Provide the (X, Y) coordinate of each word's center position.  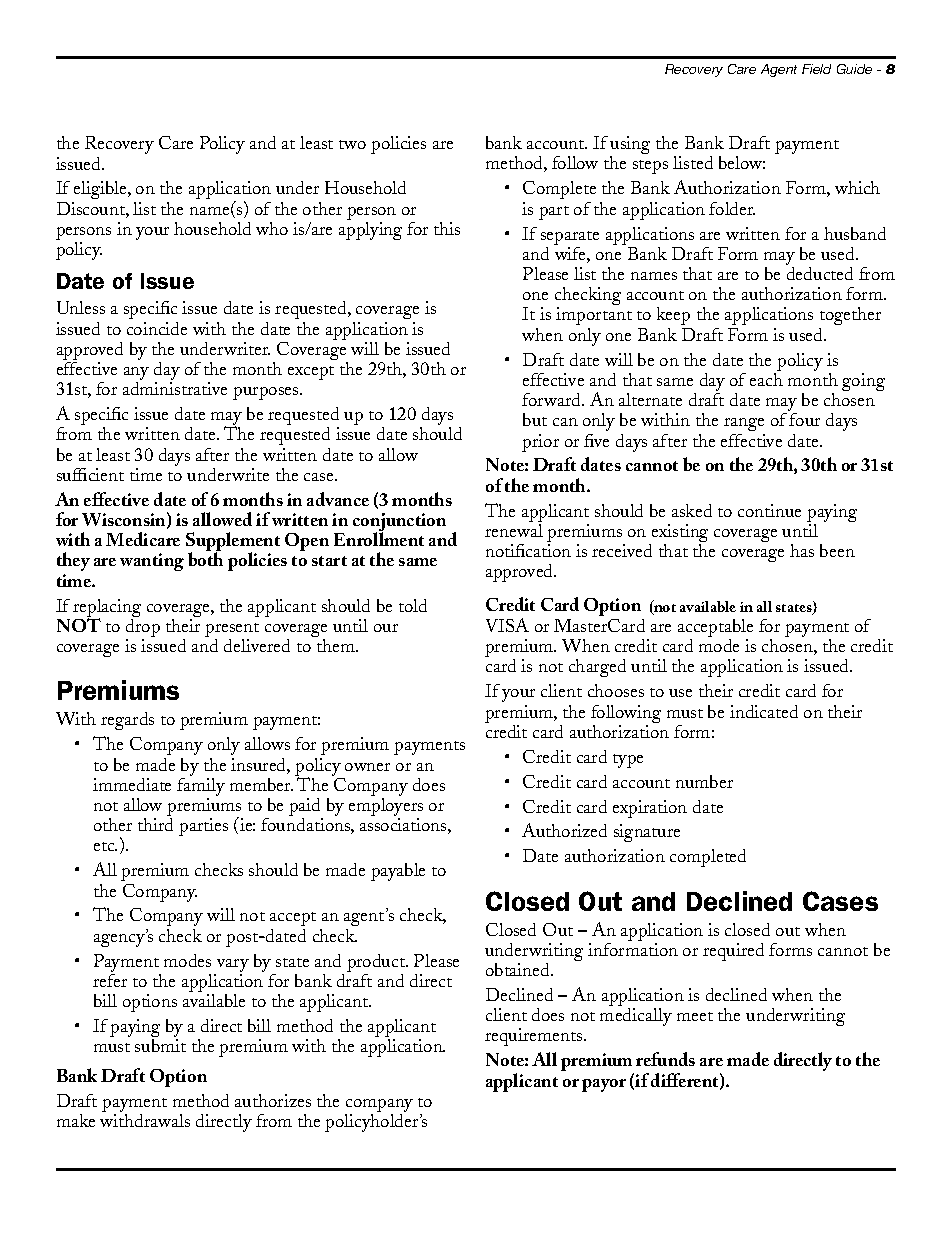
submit (160, 1045)
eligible (100, 192)
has (802, 550)
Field (816, 69)
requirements (535, 1037)
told (413, 605)
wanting (152, 562)
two (352, 144)
